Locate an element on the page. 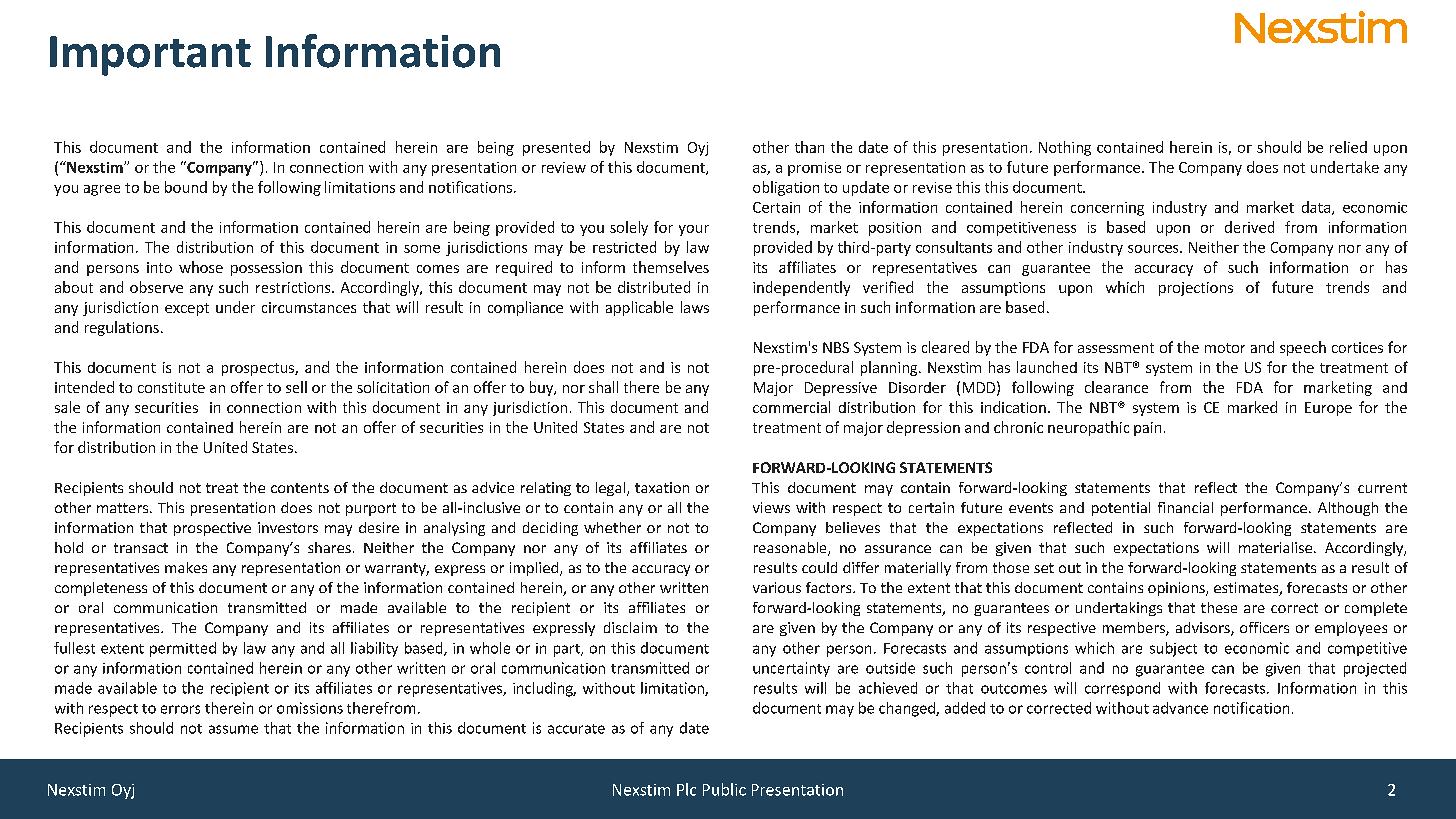 Image resolution: width=1456 pixels, height=819 pixels. advance is located at coordinates (1180, 708).
